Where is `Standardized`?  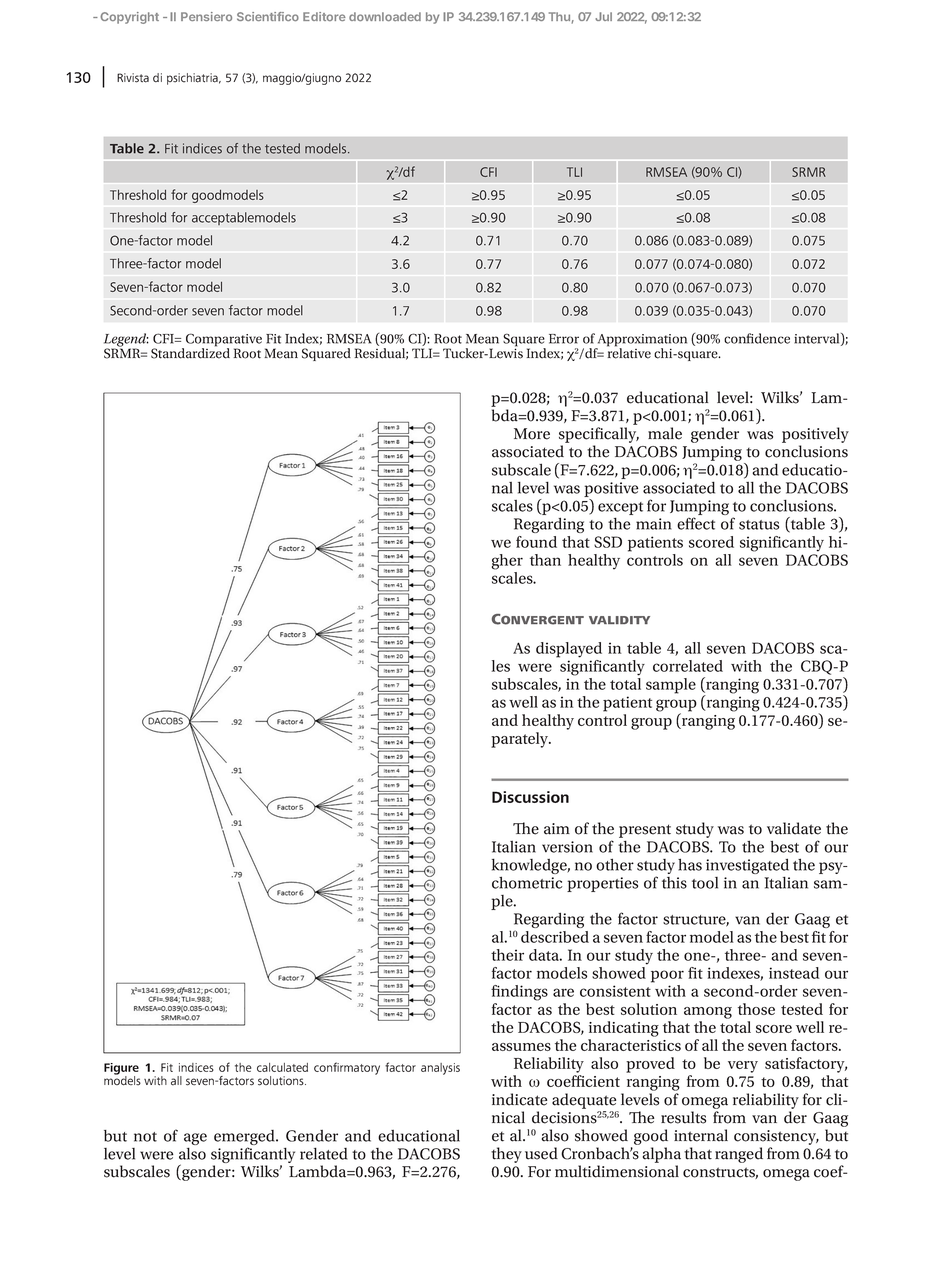 Standardized is located at coordinates (190, 352).
